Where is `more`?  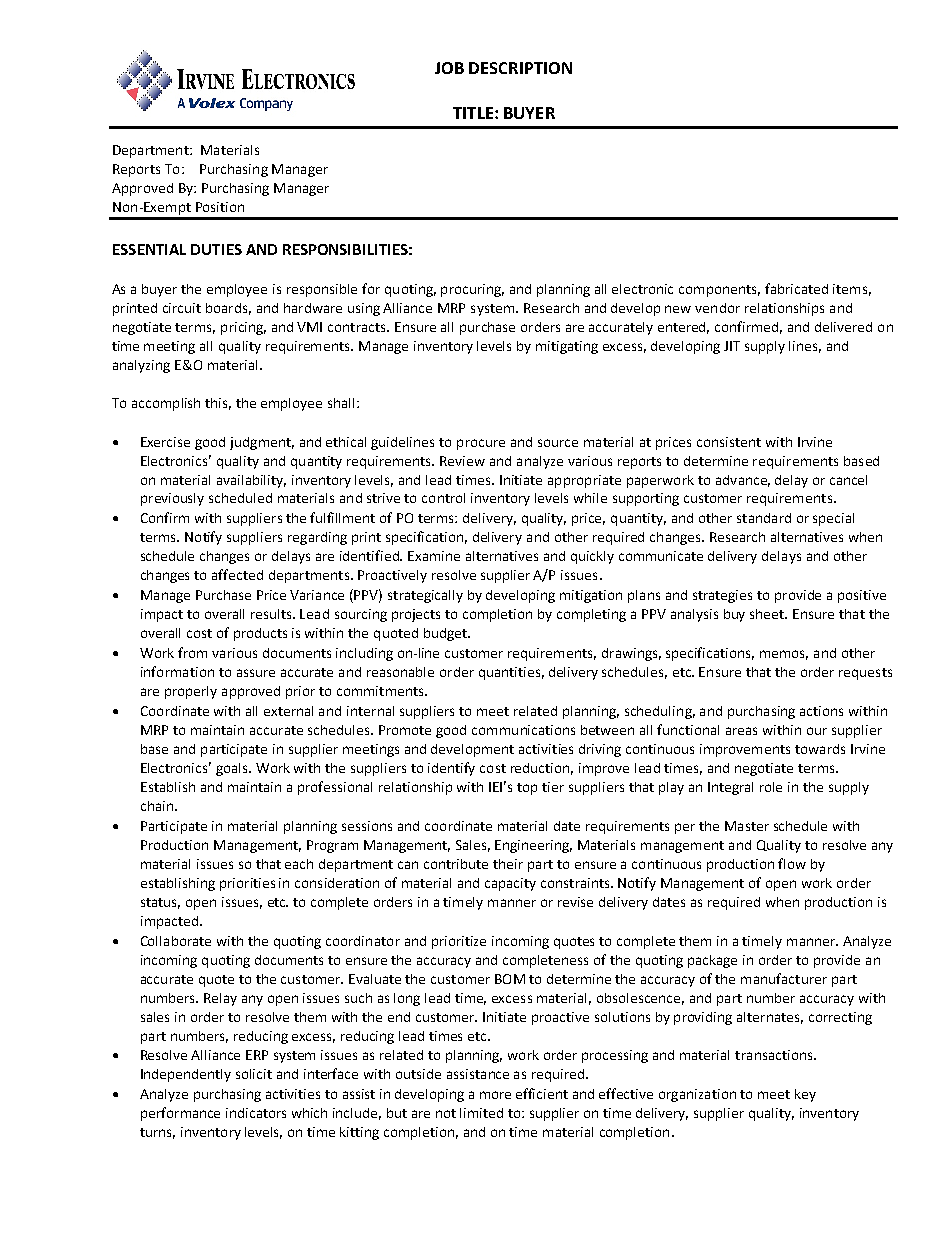 more is located at coordinates (495, 1095).
